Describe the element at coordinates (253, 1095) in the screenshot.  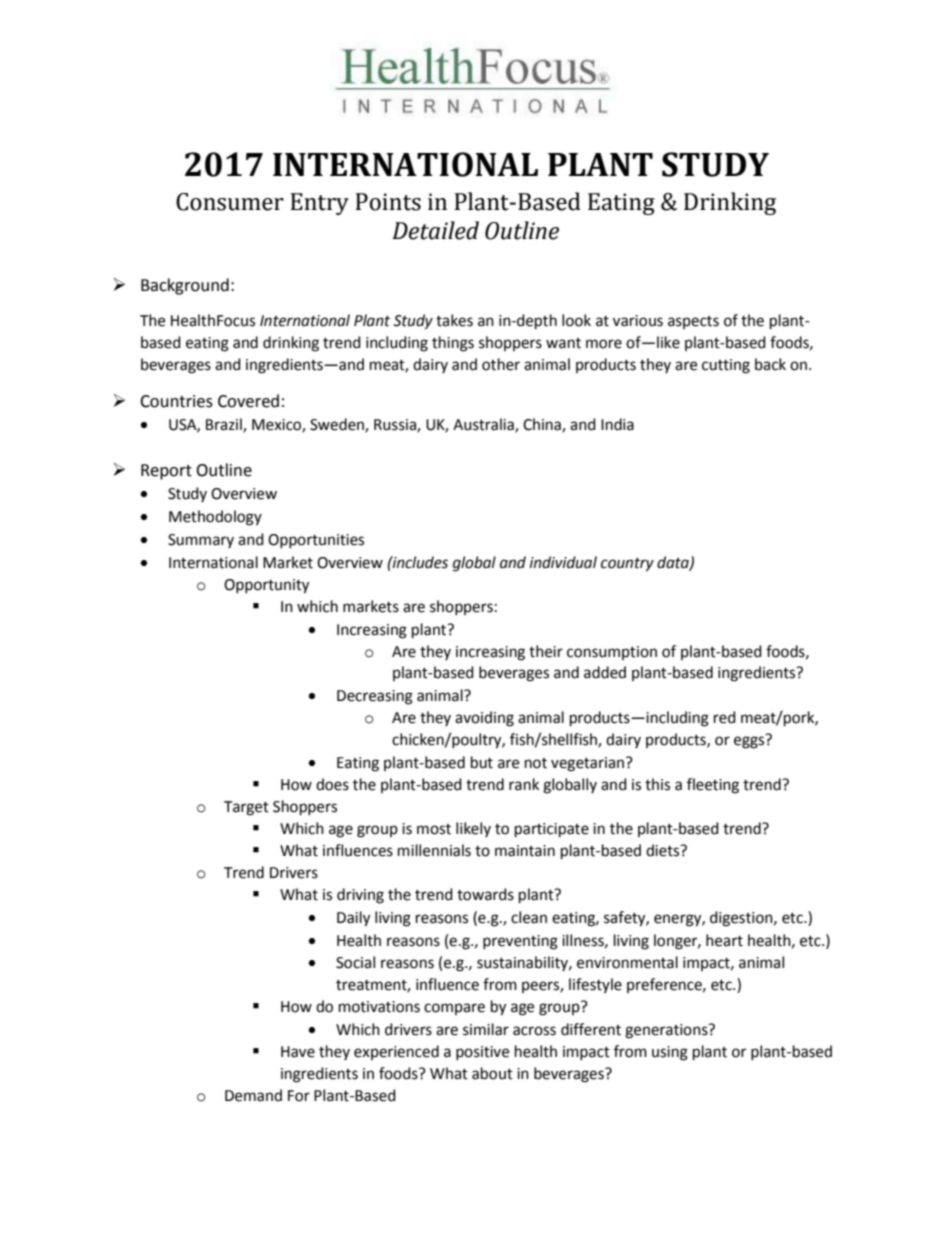
I see `Demand` at that location.
